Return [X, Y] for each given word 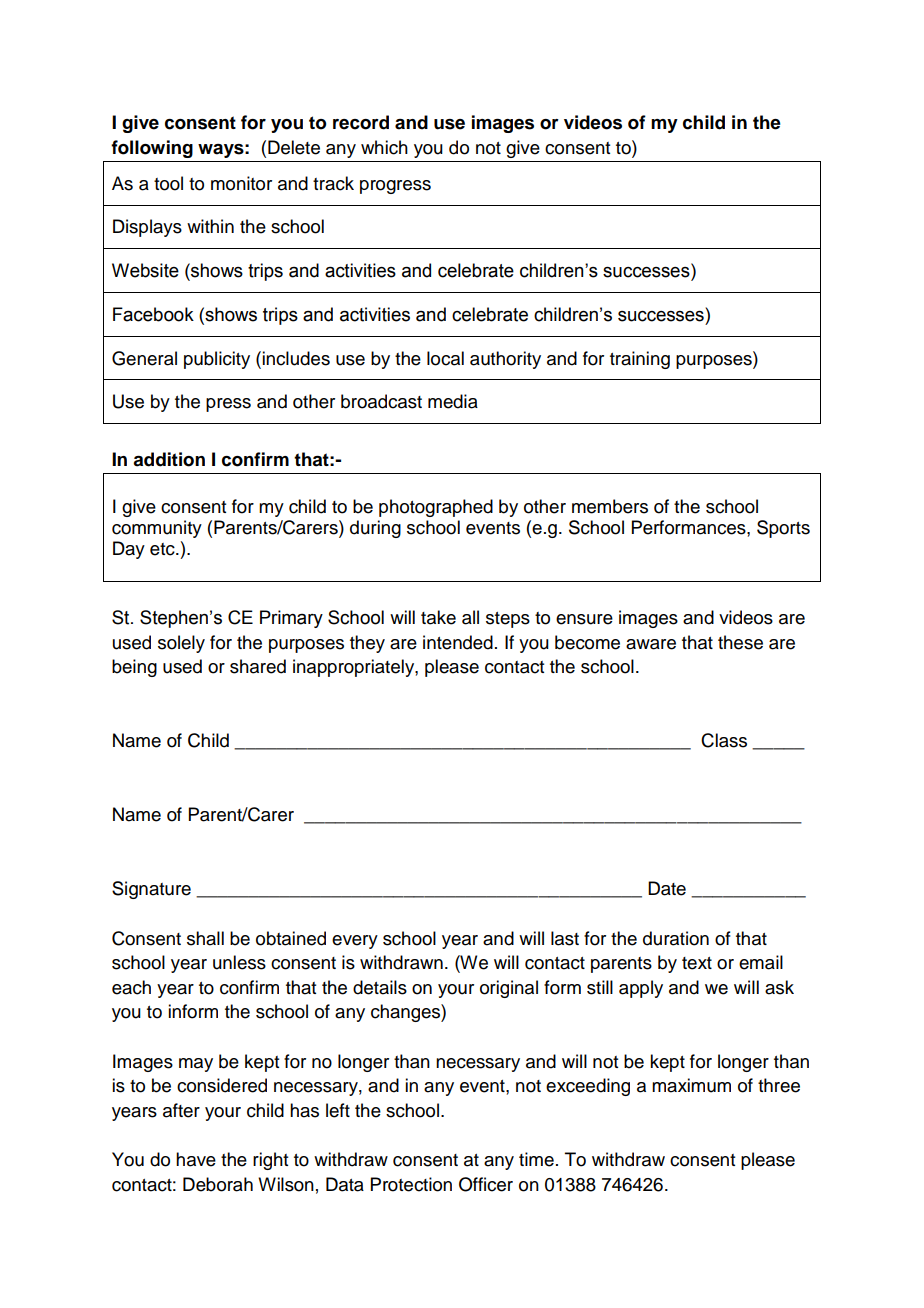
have [196, 1159]
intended [458, 642]
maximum [691, 1085]
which [384, 147]
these [740, 642]
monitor [241, 183]
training [640, 360]
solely [181, 644]
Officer [486, 1184]
